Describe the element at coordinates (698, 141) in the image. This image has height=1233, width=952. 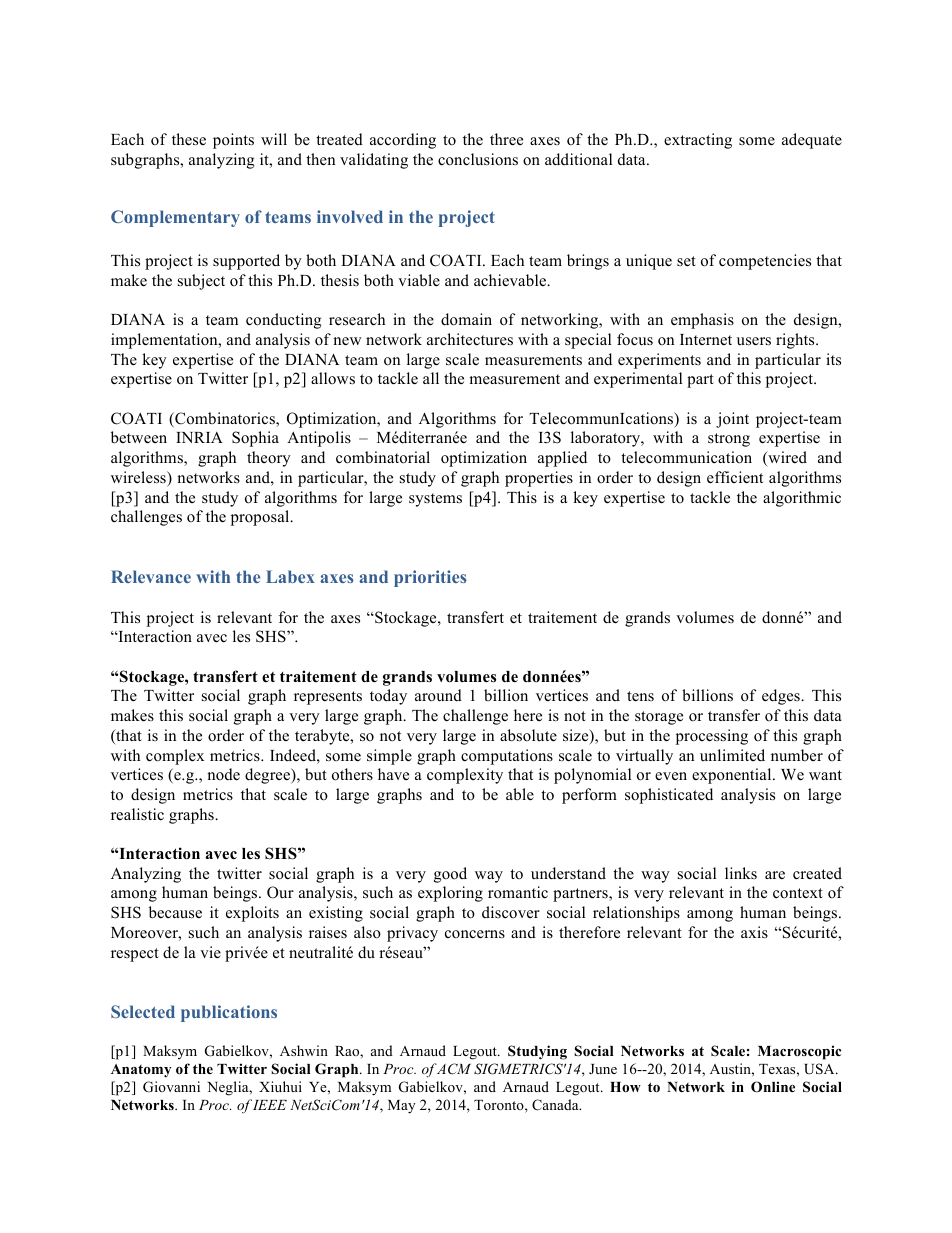
I see `extracting` at that location.
